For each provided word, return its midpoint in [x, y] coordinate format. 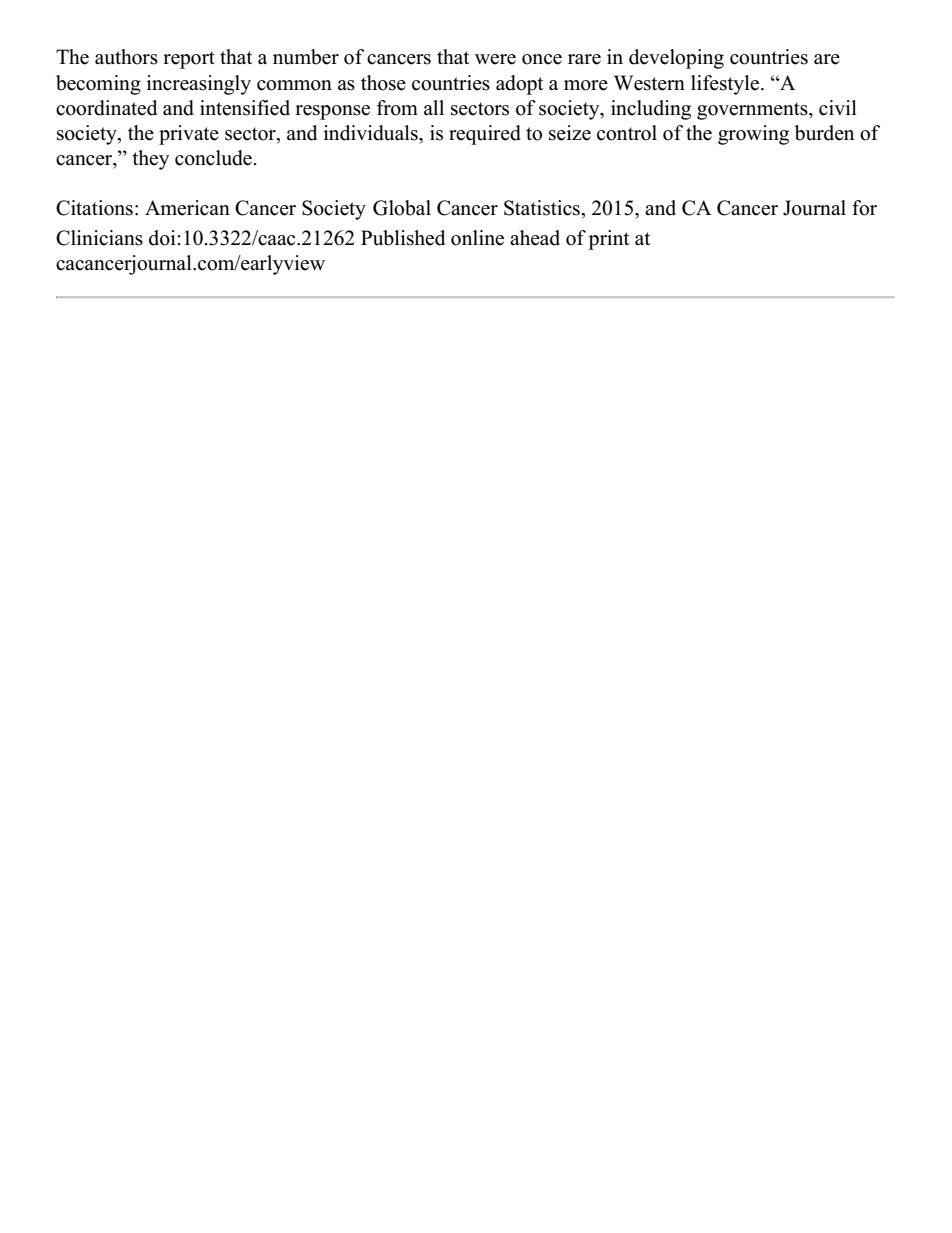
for [864, 208]
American [187, 208]
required [485, 135]
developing [676, 59]
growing [753, 135]
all [434, 107]
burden [824, 133]
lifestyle [726, 85]
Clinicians [99, 238]
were [495, 59]
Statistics [543, 208]
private [189, 135]
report [189, 60]
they [150, 160]
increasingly [199, 85]
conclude [213, 158]
